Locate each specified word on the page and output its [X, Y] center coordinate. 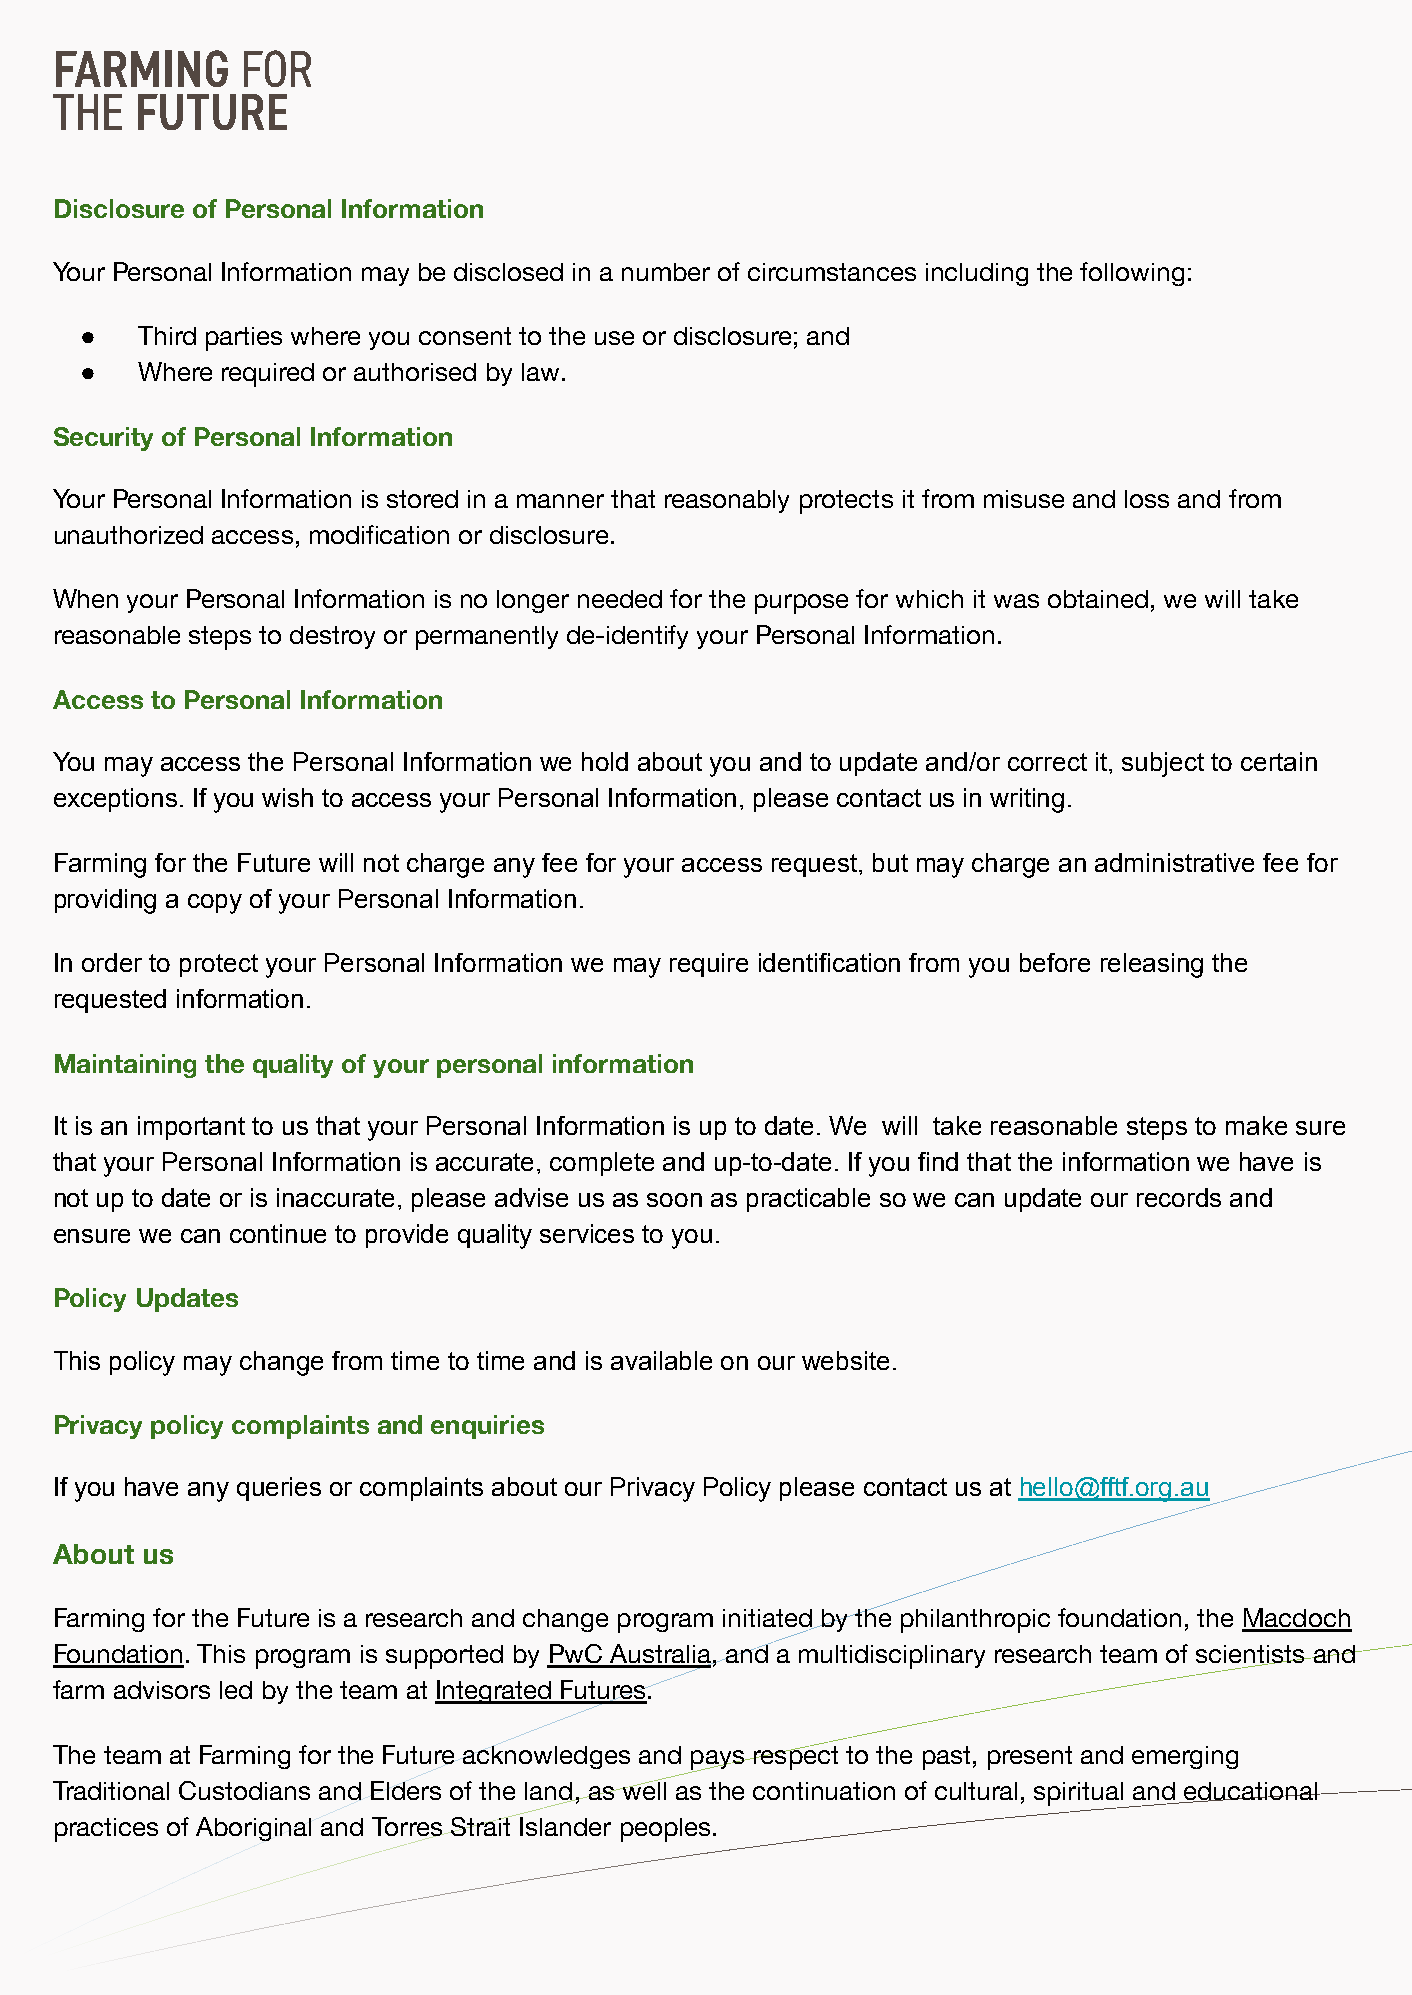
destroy [332, 637]
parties [244, 339]
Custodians [244, 1790]
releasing [1152, 965]
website [845, 1360]
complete [602, 1164]
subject [1163, 764]
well [643, 1789]
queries [279, 1489]
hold [605, 761]
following [1132, 274]
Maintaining [125, 1066]
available [661, 1360]
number [666, 272]
